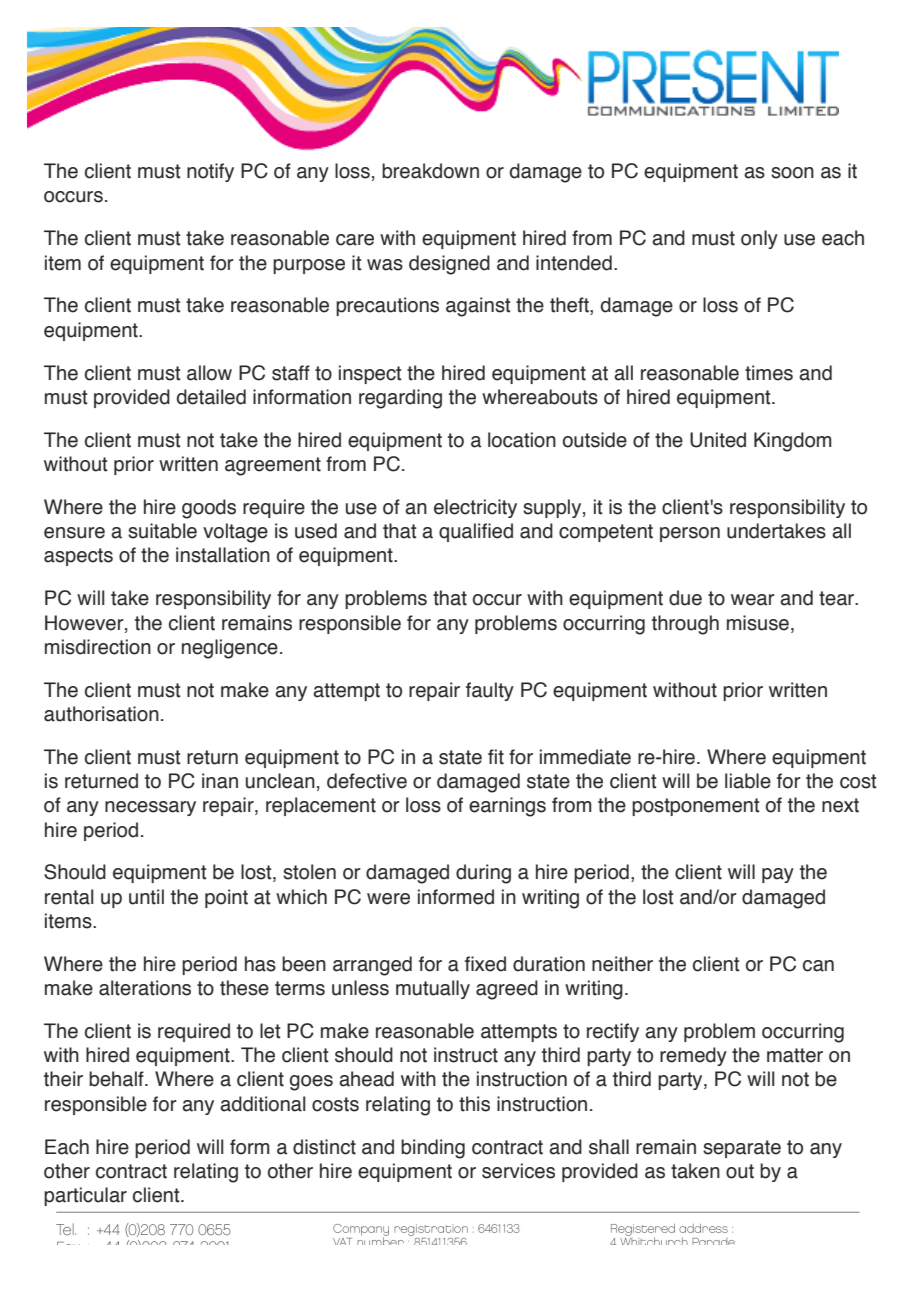 The height and width of the image is (1308, 924). What do you see at coordinates (748, 781) in the image?
I see `liable` at bounding box center [748, 781].
